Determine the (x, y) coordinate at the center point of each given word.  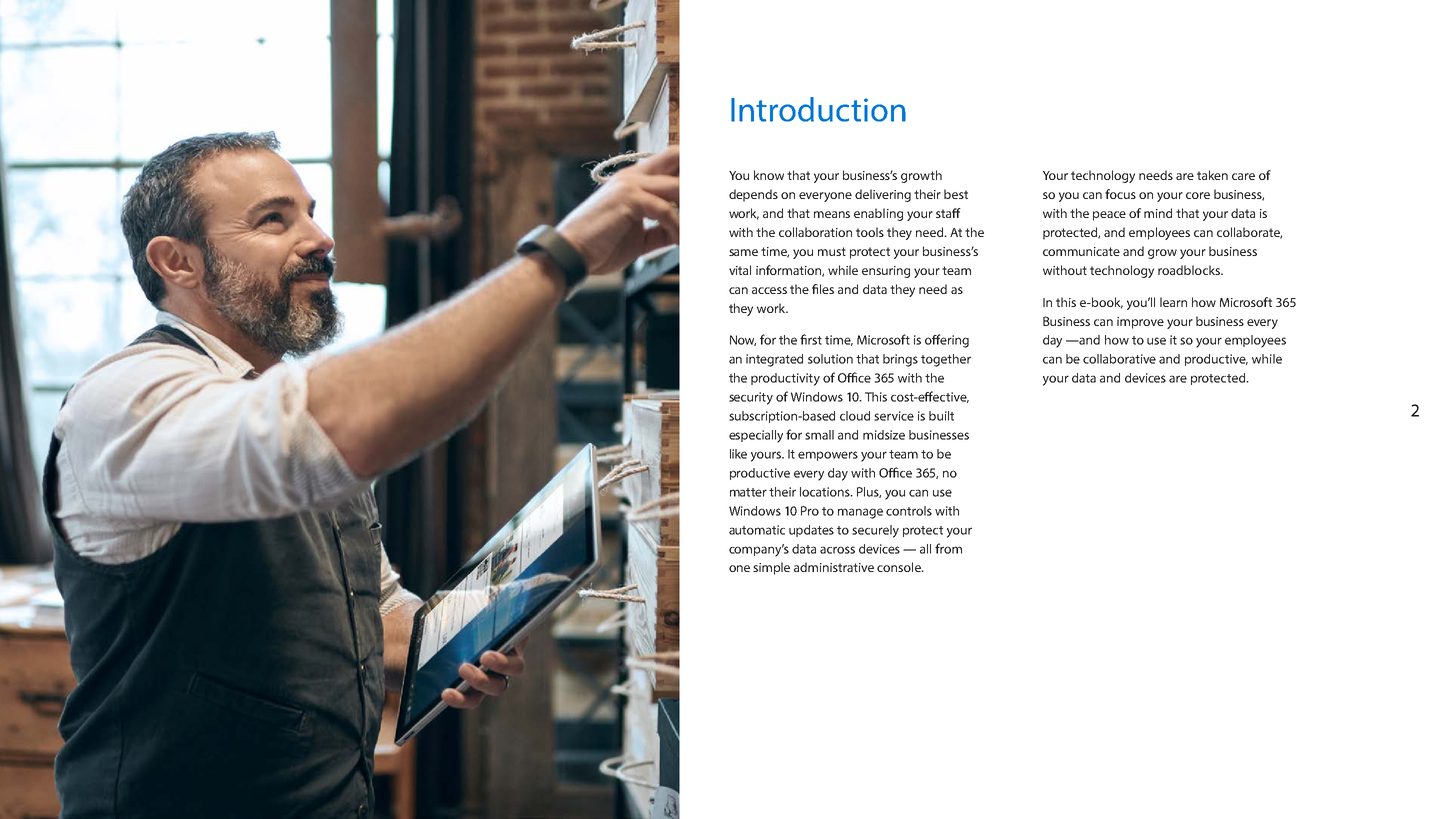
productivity (785, 379)
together (946, 360)
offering (947, 341)
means (832, 214)
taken (1212, 175)
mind (1158, 213)
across (837, 550)
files (823, 289)
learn (1173, 302)
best (956, 194)
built (941, 416)
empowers (828, 456)
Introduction (818, 109)
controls (909, 511)
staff (948, 213)
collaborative (1119, 359)
